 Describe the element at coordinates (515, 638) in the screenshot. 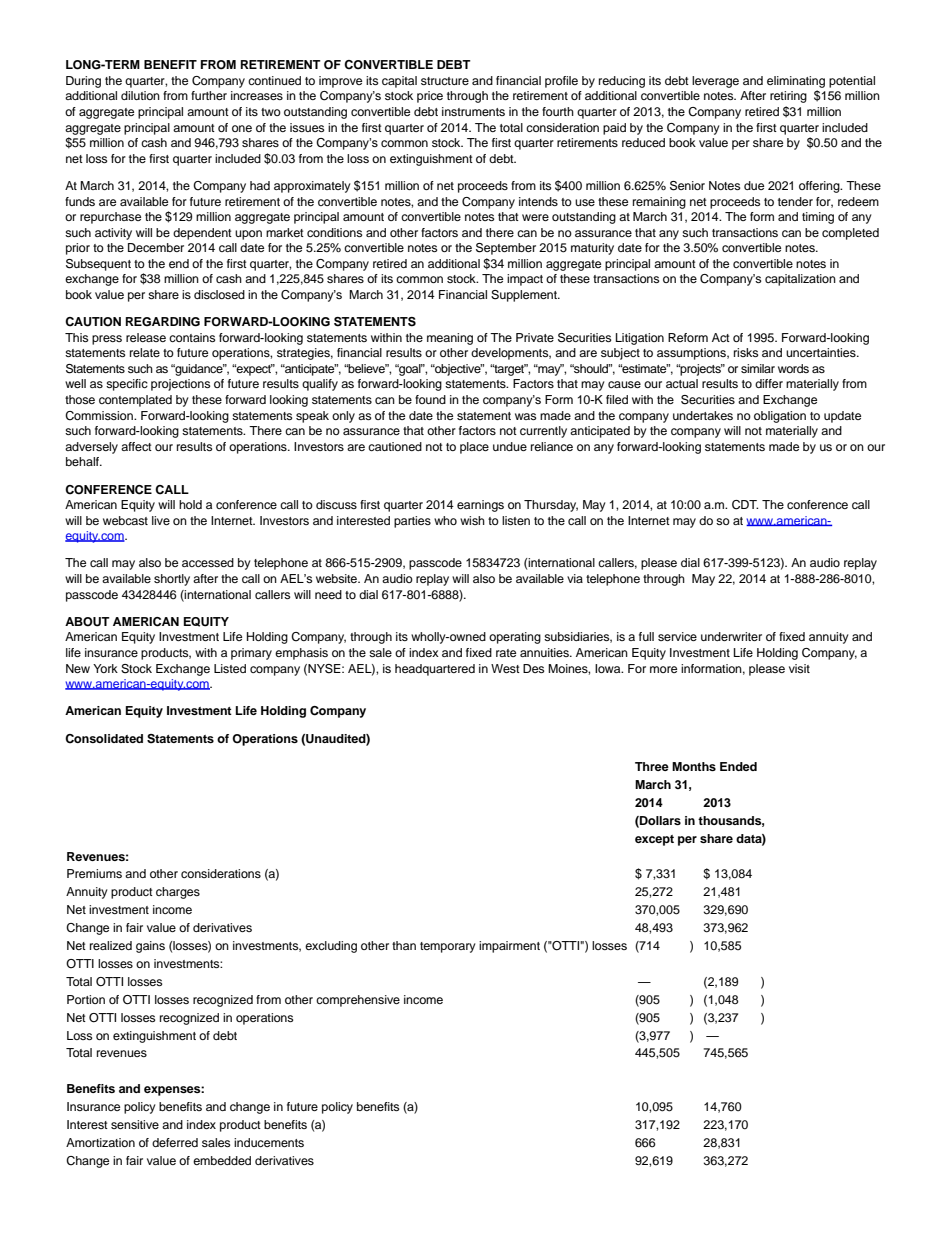

I see `operating` at that location.
